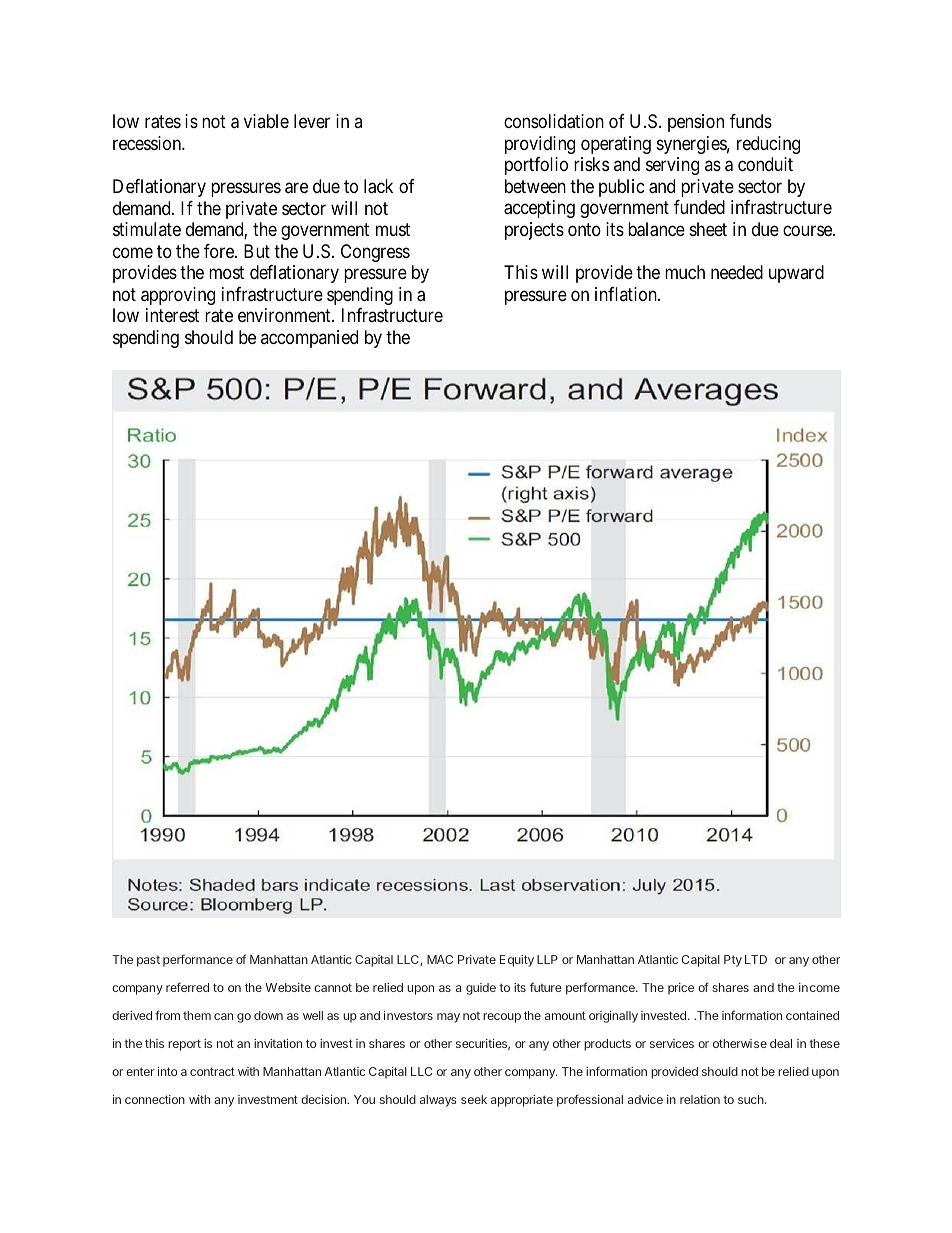  I want to click on providing, so click(540, 145).
